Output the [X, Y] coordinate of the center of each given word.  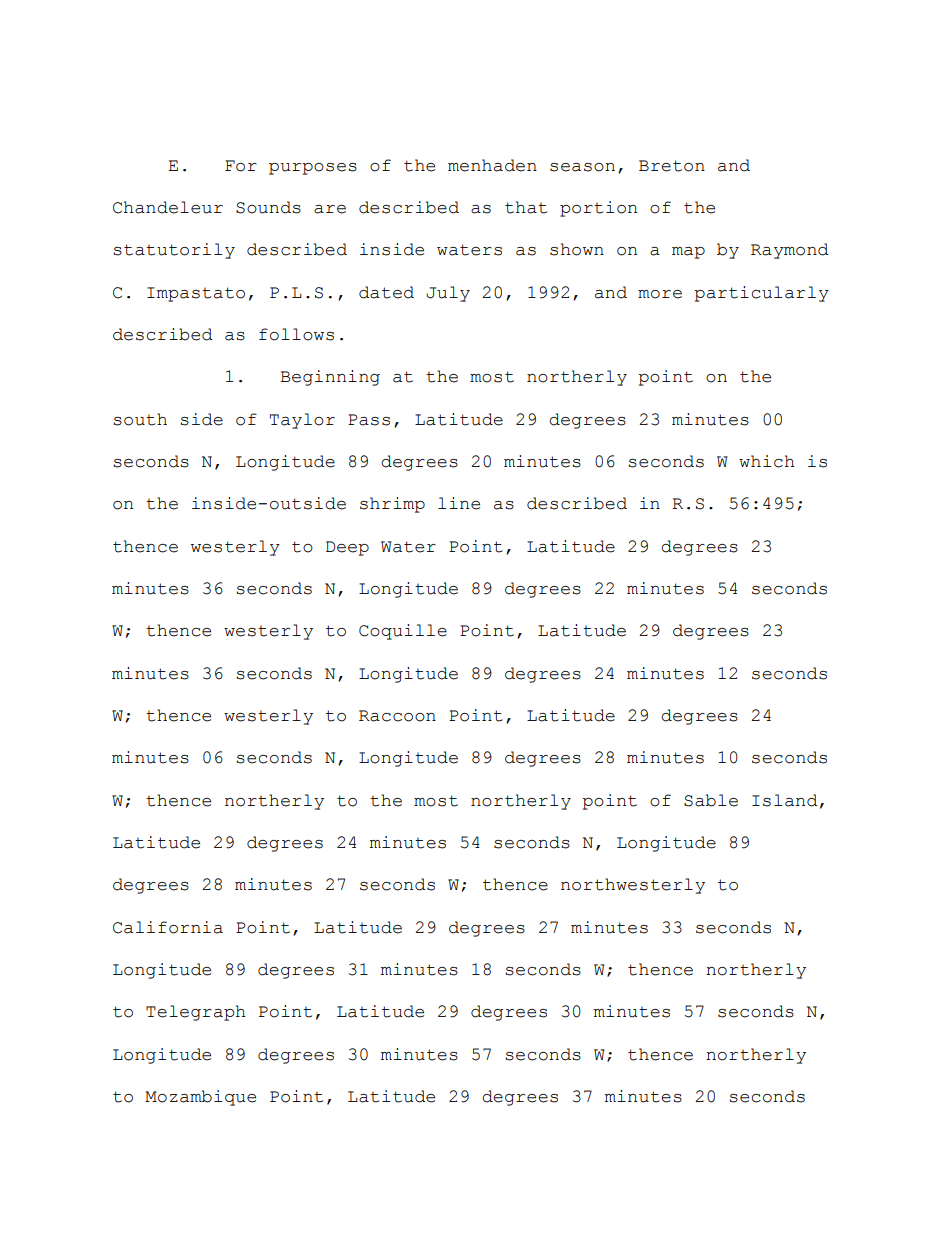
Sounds [268, 207]
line [459, 503]
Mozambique [200, 1098]
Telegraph [196, 1013]
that [526, 207]
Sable [711, 800]
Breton [672, 166]
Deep [347, 548]
